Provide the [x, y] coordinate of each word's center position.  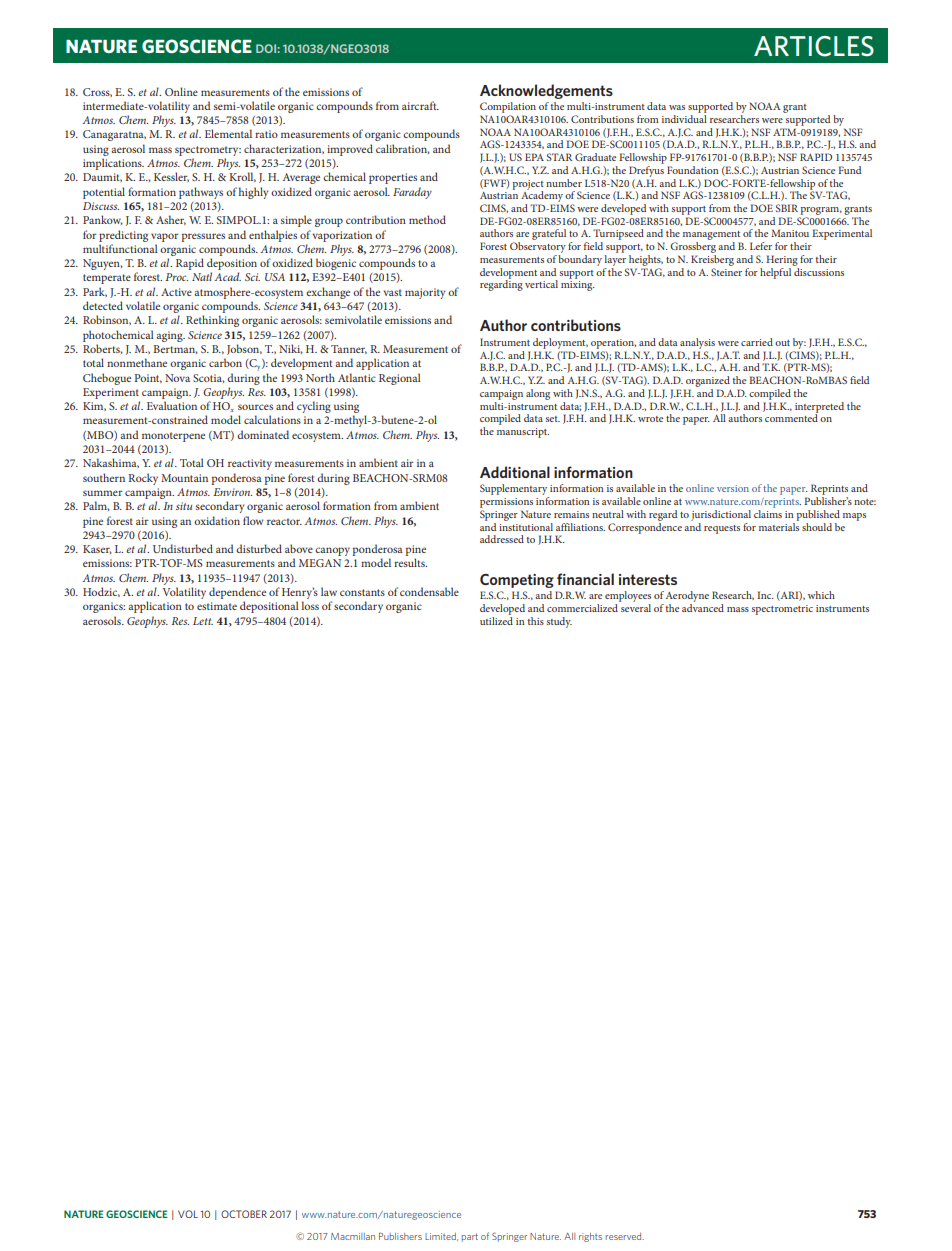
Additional [515, 472]
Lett [203, 621]
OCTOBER [244, 1214]
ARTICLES [814, 46]
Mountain [184, 478]
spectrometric [782, 610]
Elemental [228, 133]
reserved [624, 1236]
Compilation [508, 107]
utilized [496, 619]
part [469, 1237]
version [733, 488]
